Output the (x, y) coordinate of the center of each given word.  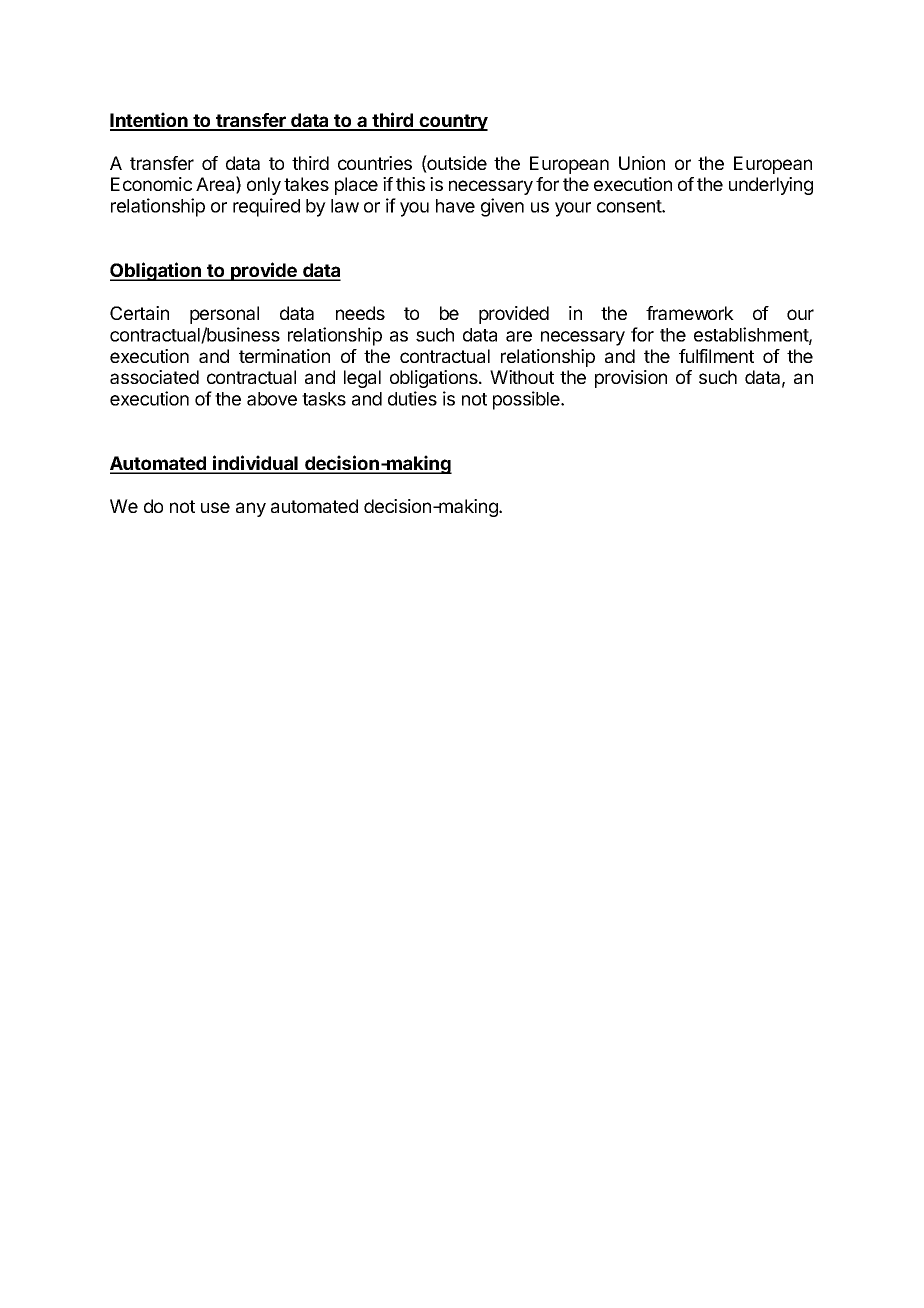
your (573, 209)
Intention (150, 121)
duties (412, 398)
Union (642, 163)
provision (631, 379)
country (453, 122)
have (455, 206)
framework (690, 313)
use (215, 507)
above (272, 399)
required (266, 207)
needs (360, 313)
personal (224, 315)
